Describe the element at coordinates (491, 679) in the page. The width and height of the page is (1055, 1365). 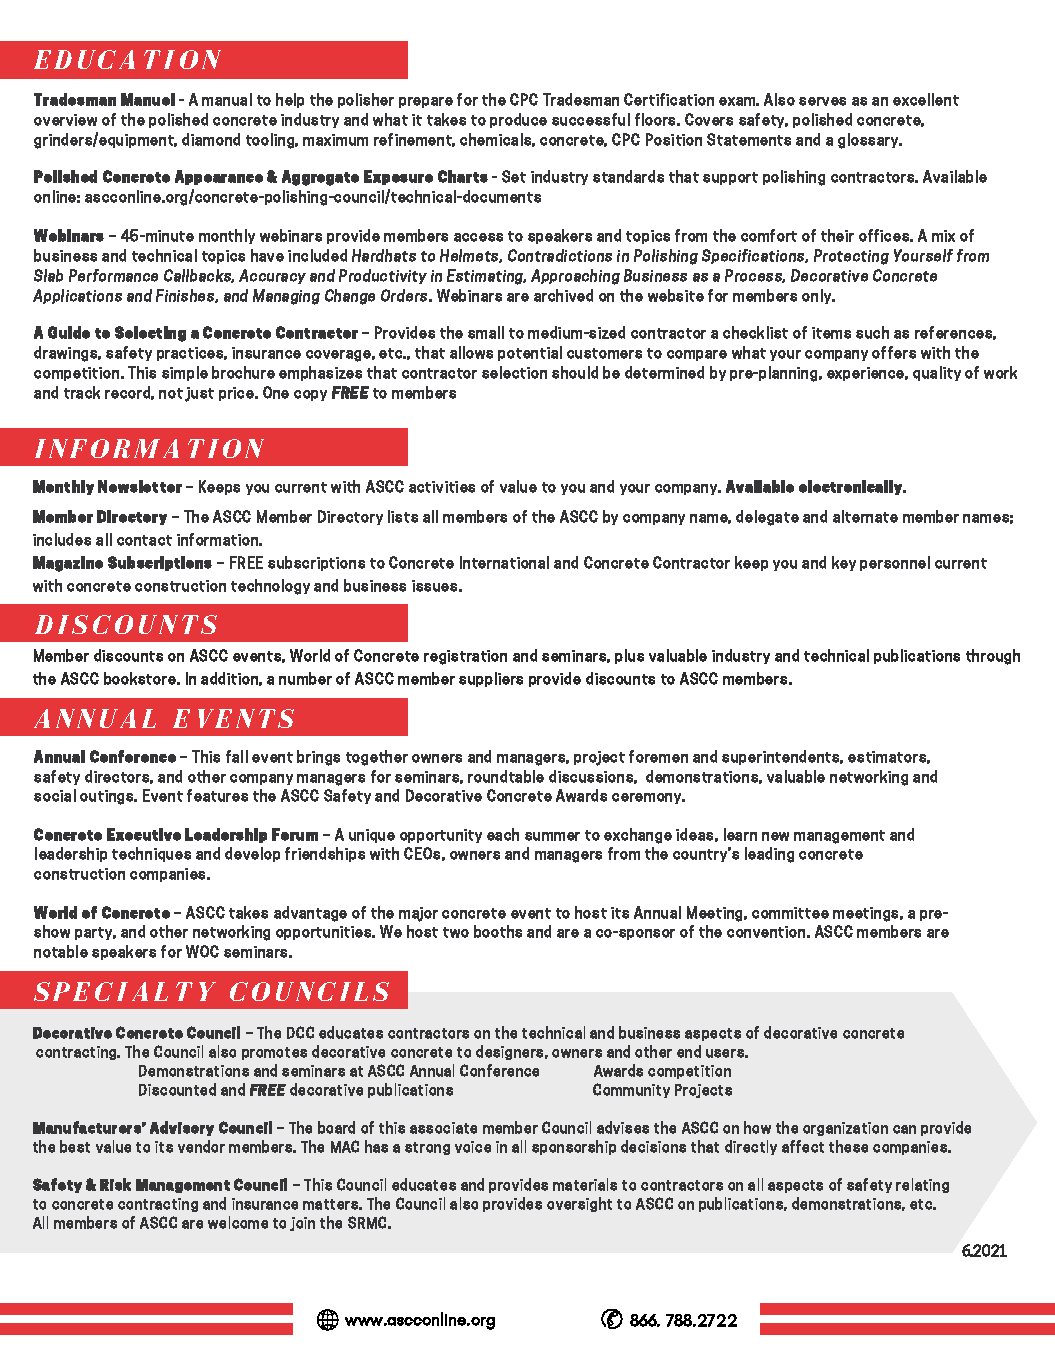
I see `suppliers` at that location.
